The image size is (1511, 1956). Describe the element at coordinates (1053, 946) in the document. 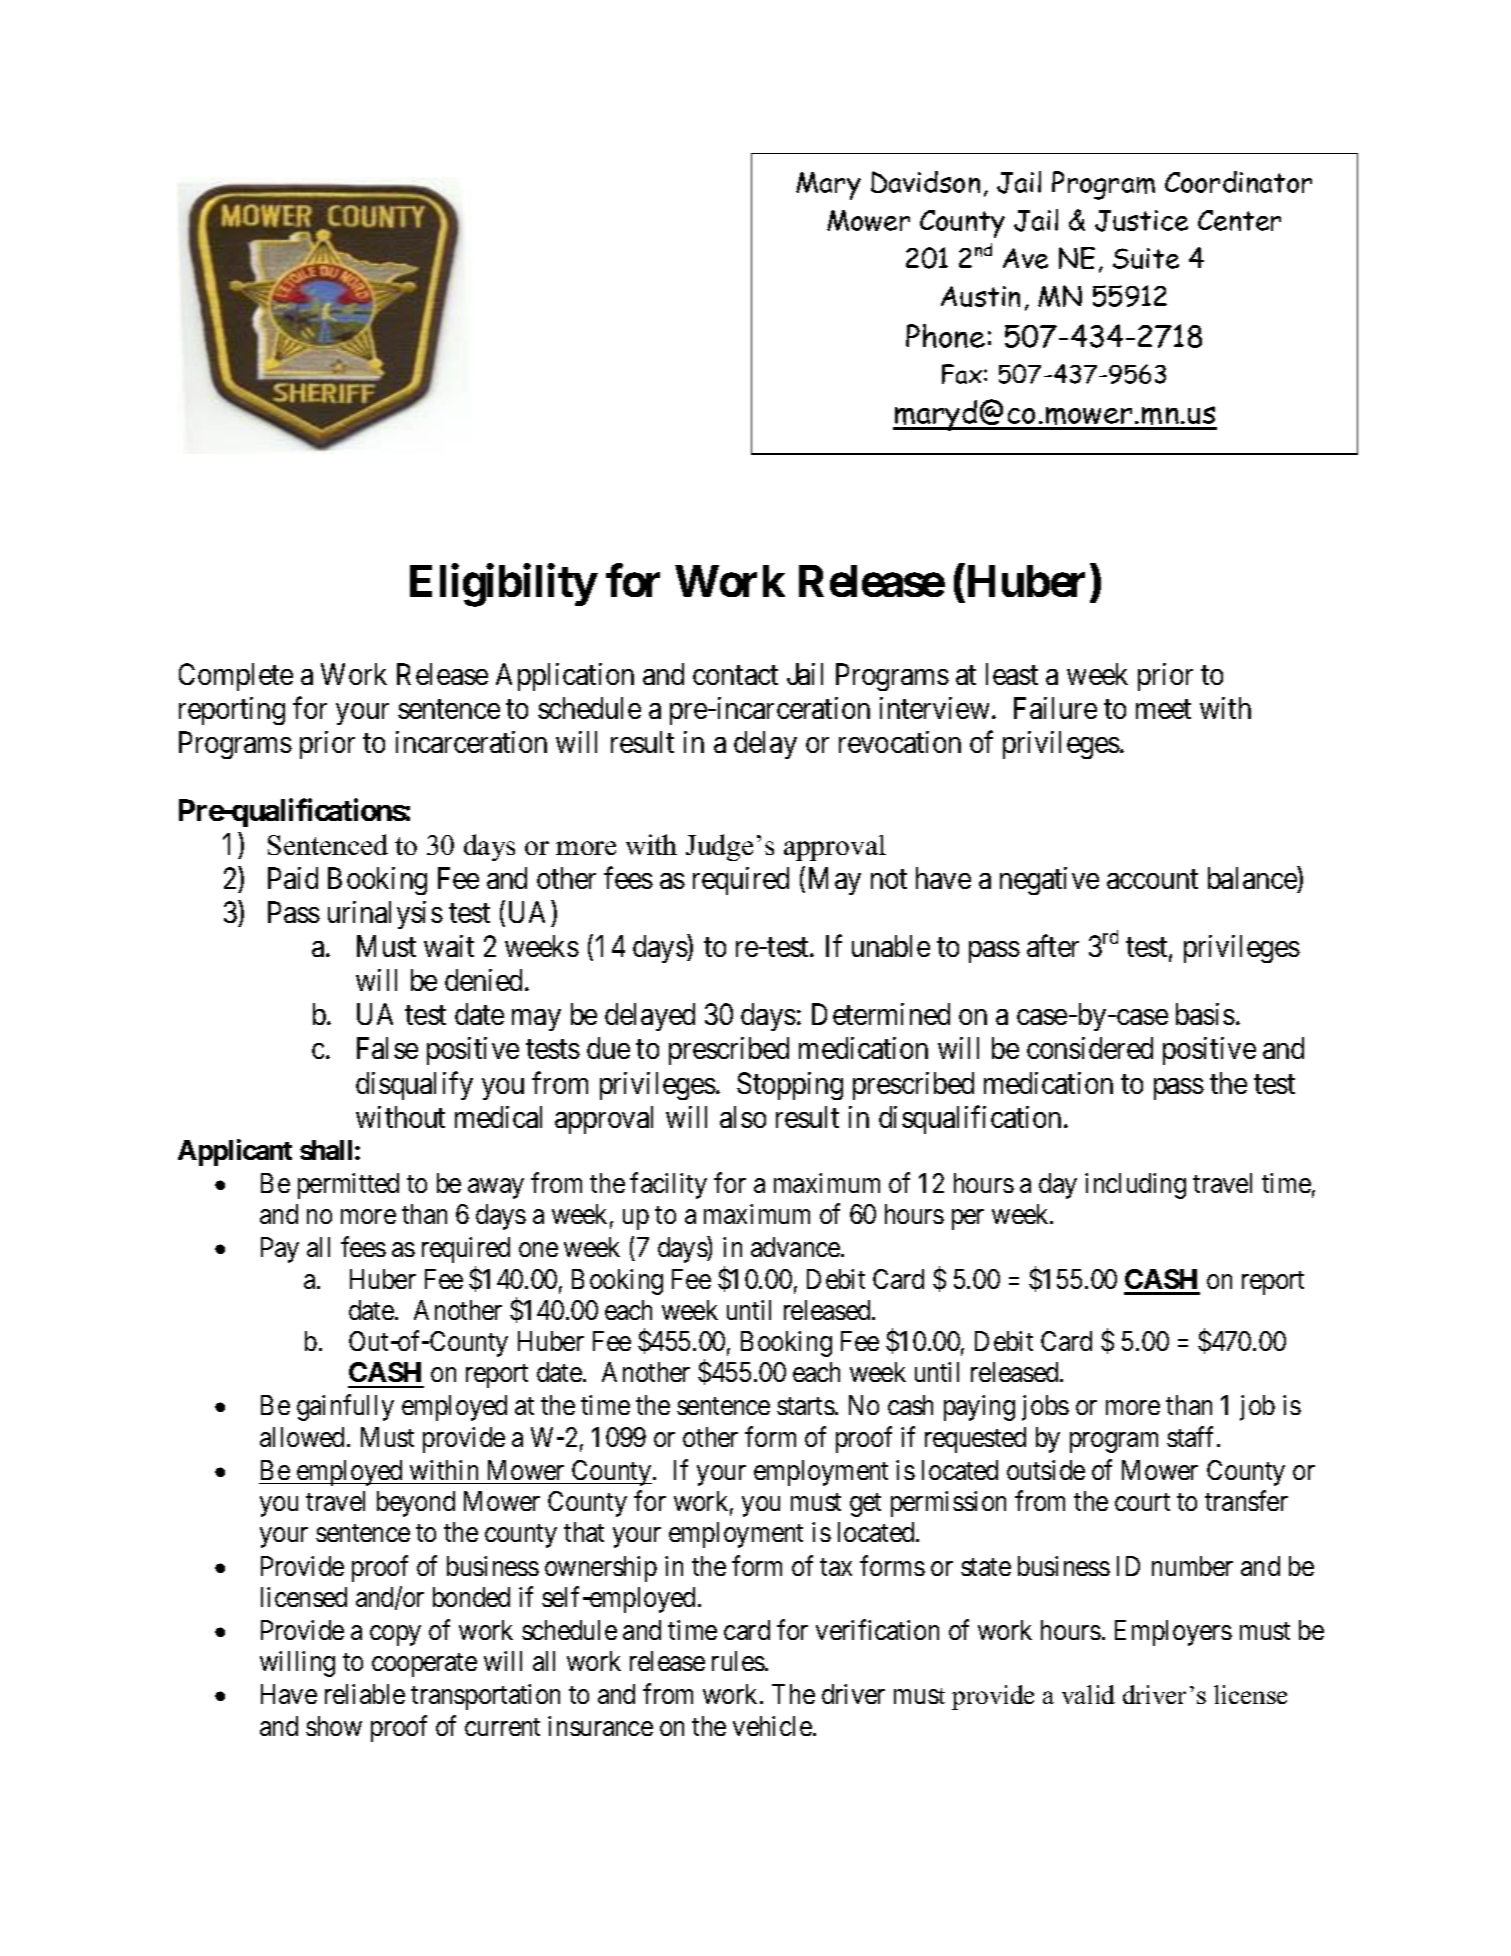

I see `after` at that location.
